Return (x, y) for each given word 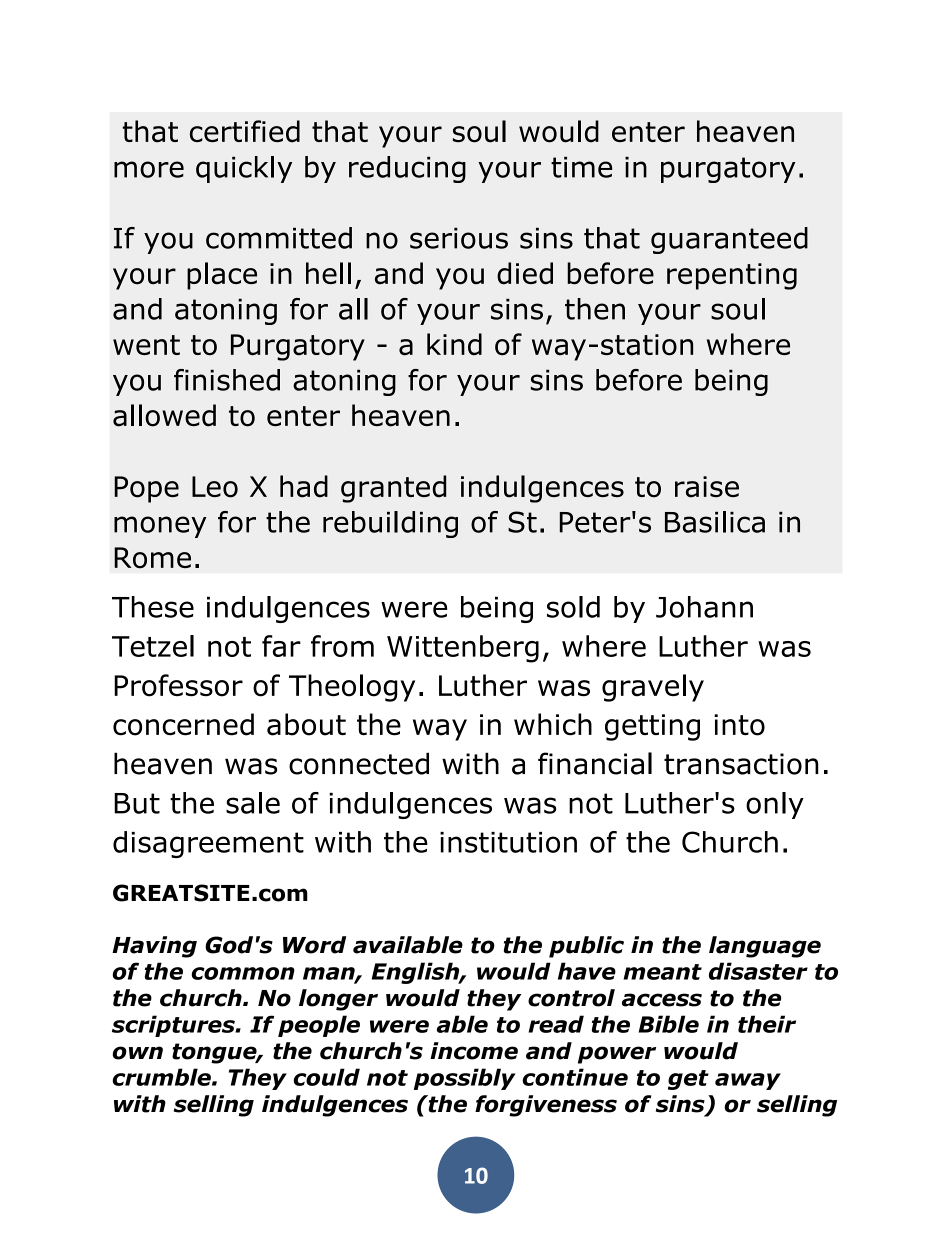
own (137, 1053)
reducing (407, 169)
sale (253, 803)
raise (707, 487)
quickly (244, 169)
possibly (465, 1079)
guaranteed (729, 240)
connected (359, 763)
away (748, 1081)
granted (394, 489)
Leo (215, 487)
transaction (741, 764)
